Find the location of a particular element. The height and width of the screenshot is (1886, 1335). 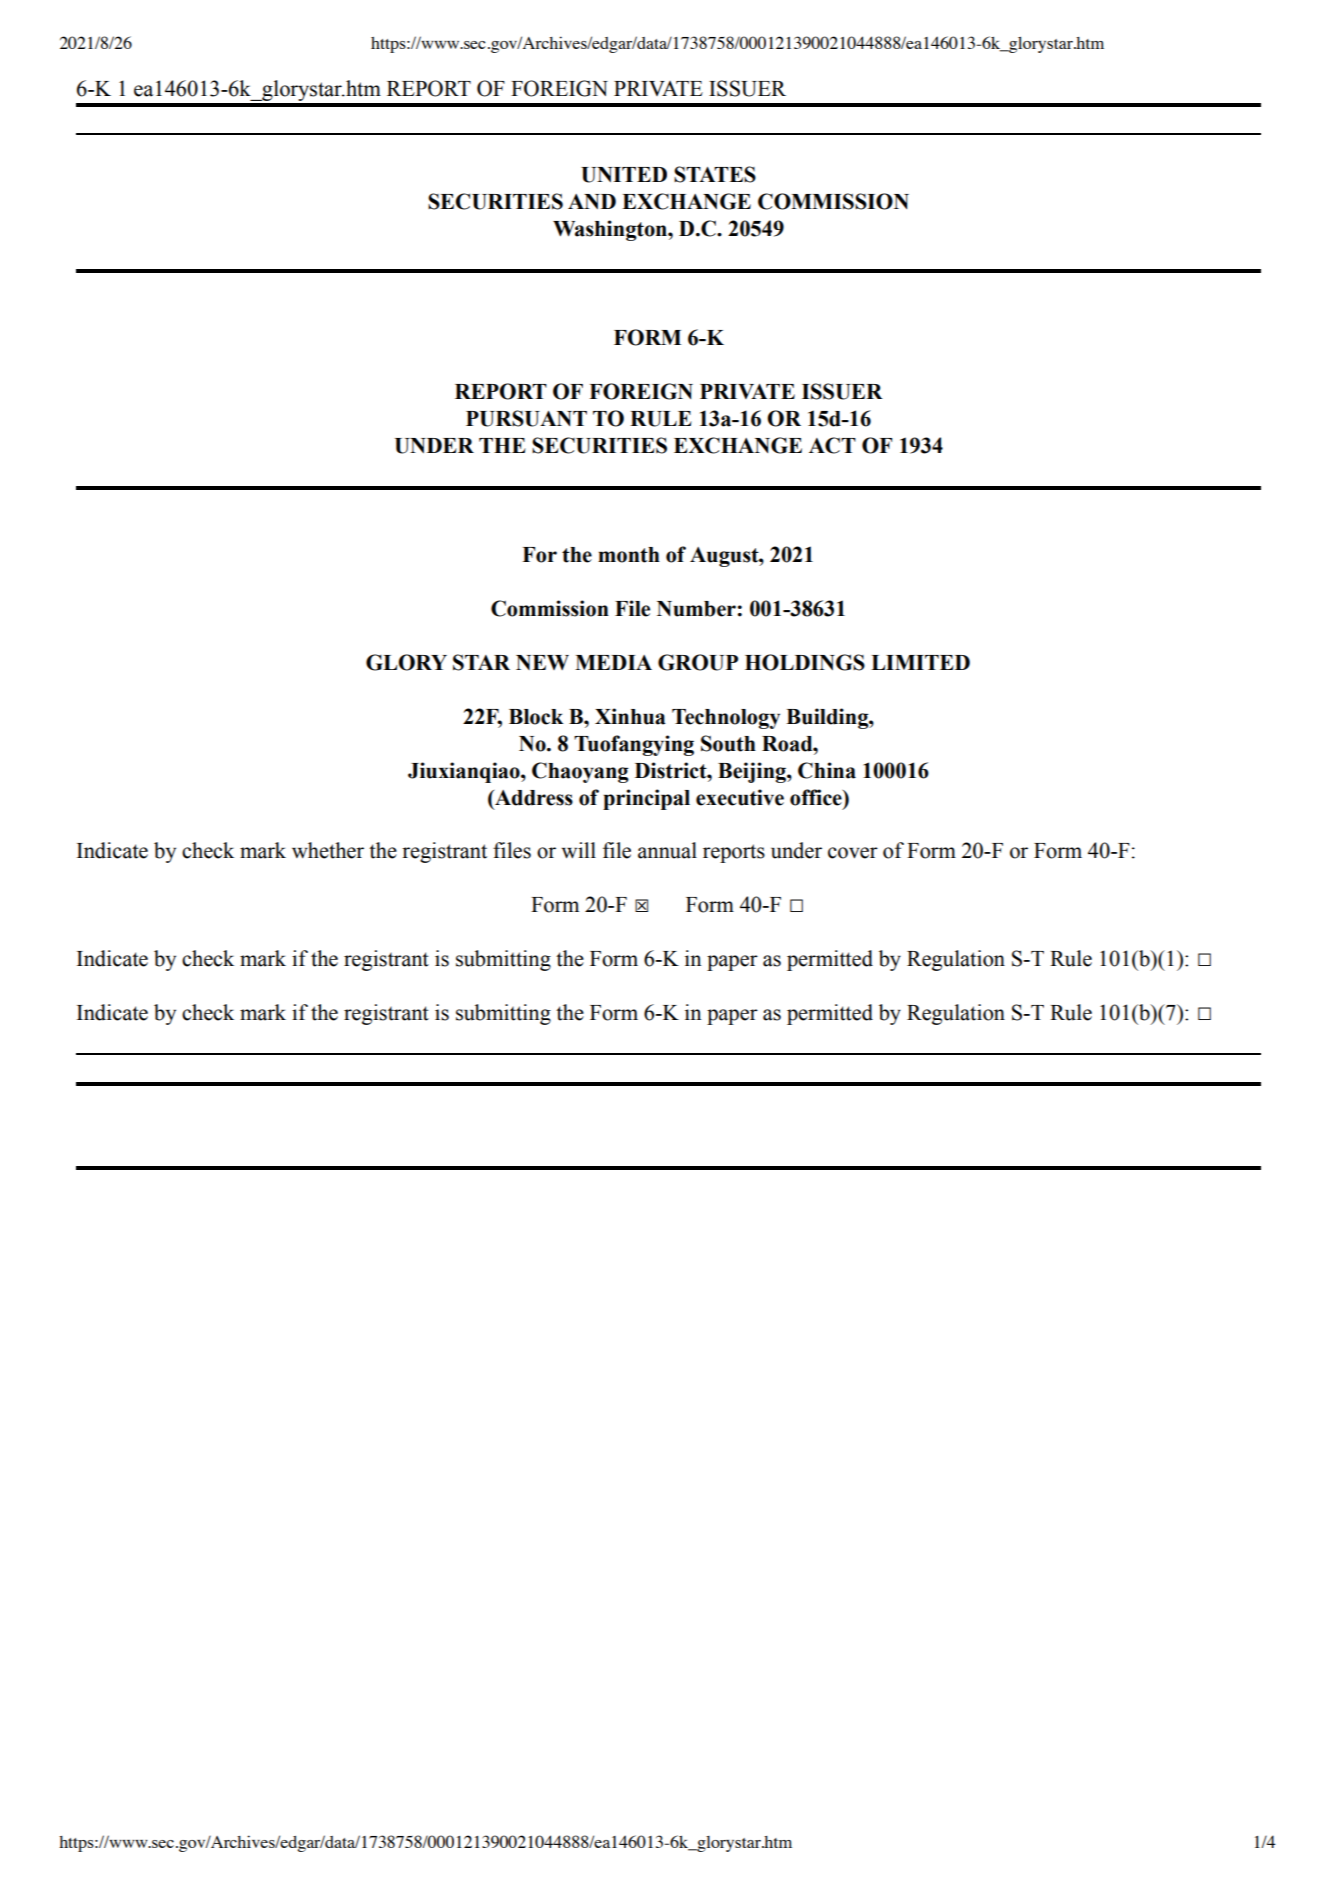

PURSUANT is located at coordinates (526, 418).
